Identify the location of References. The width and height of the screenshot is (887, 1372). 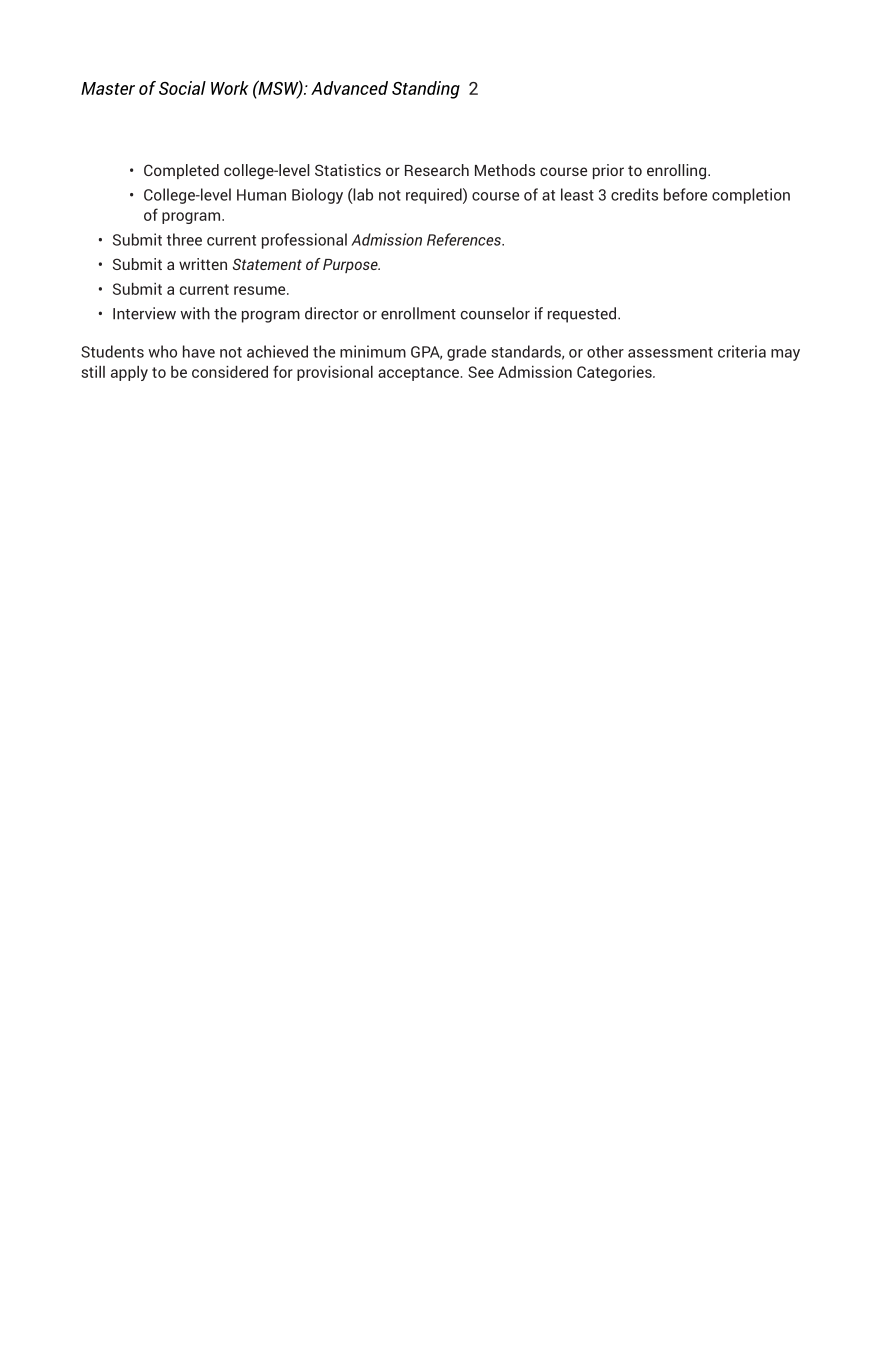
(465, 239).
